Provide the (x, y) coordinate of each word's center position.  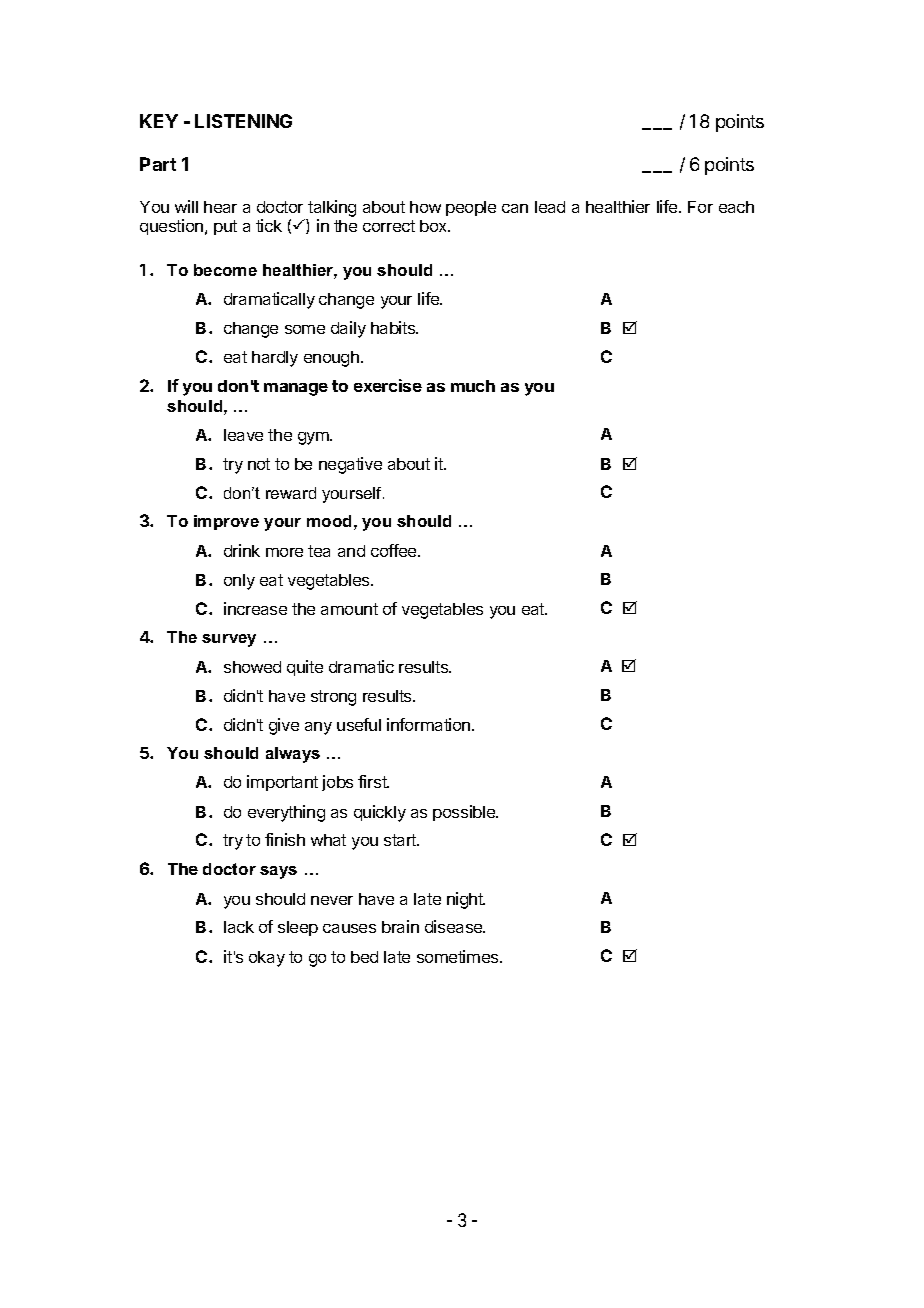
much (473, 386)
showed (252, 667)
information (430, 724)
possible (465, 813)
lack (239, 927)
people (471, 208)
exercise (388, 385)
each (736, 207)
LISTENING (243, 121)
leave (243, 435)
